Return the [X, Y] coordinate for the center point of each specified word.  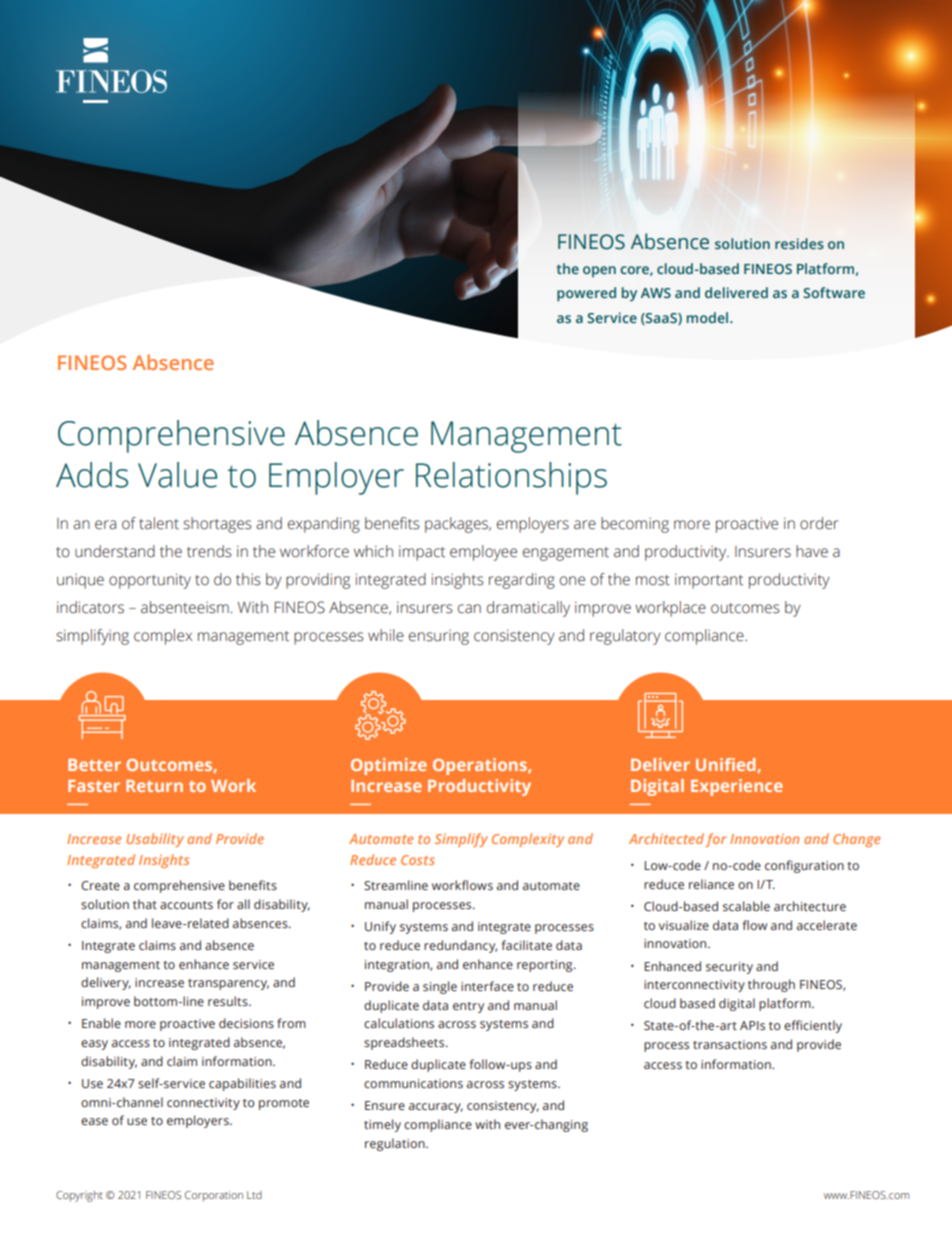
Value [177, 475]
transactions [730, 1044]
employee [483, 553]
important [709, 581]
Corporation [214, 1196]
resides [799, 243]
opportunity [150, 581]
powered [586, 294]
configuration [804, 866]
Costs [418, 860]
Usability [155, 840]
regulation [396, 1144]
